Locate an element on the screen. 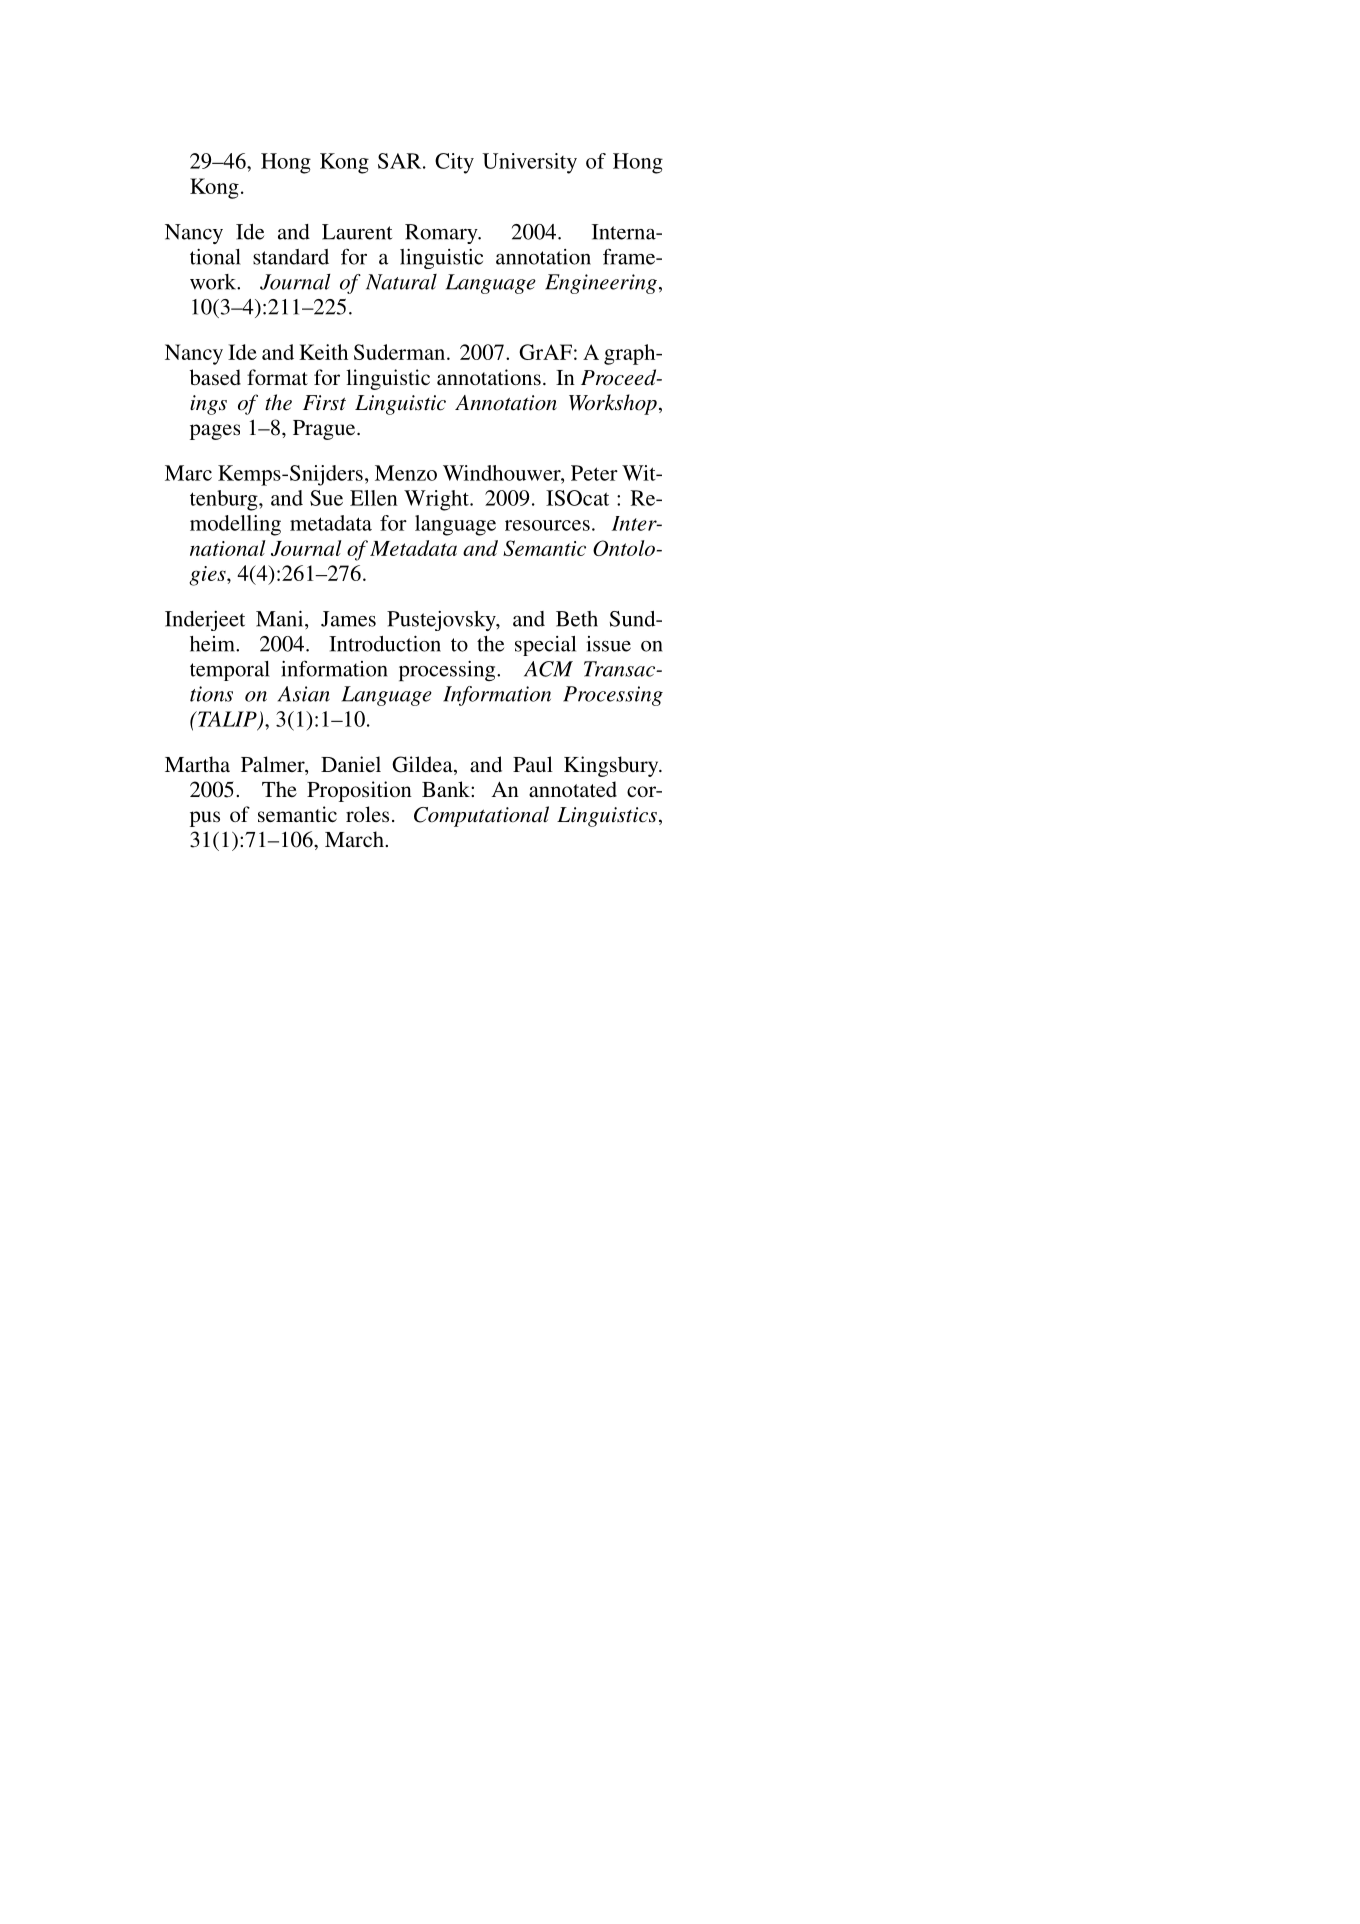 The image size is (1360, 1924). pages is located at coordinates (215, 432).
